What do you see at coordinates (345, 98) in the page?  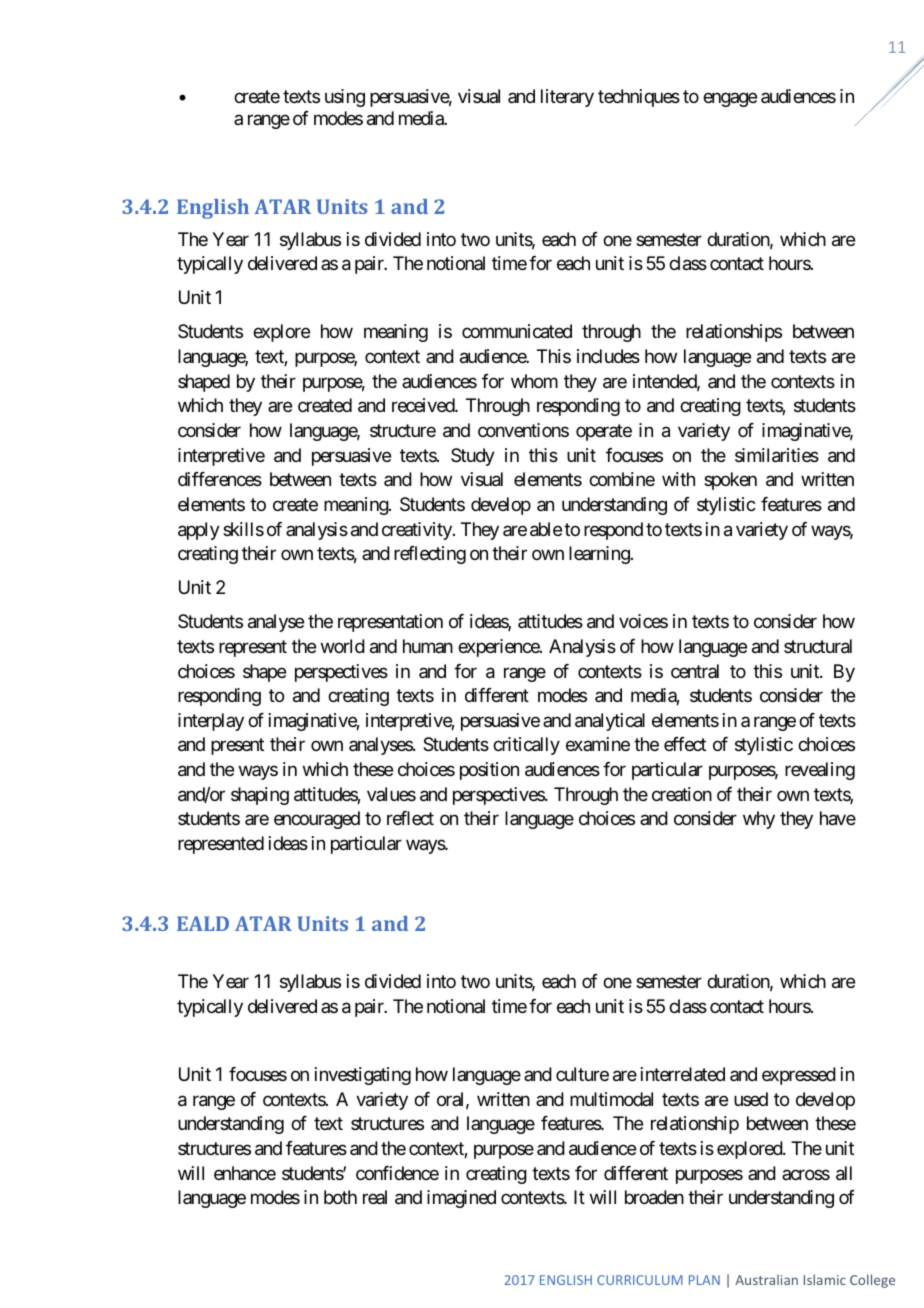 I see `using` at bounding box center [345, 98].
